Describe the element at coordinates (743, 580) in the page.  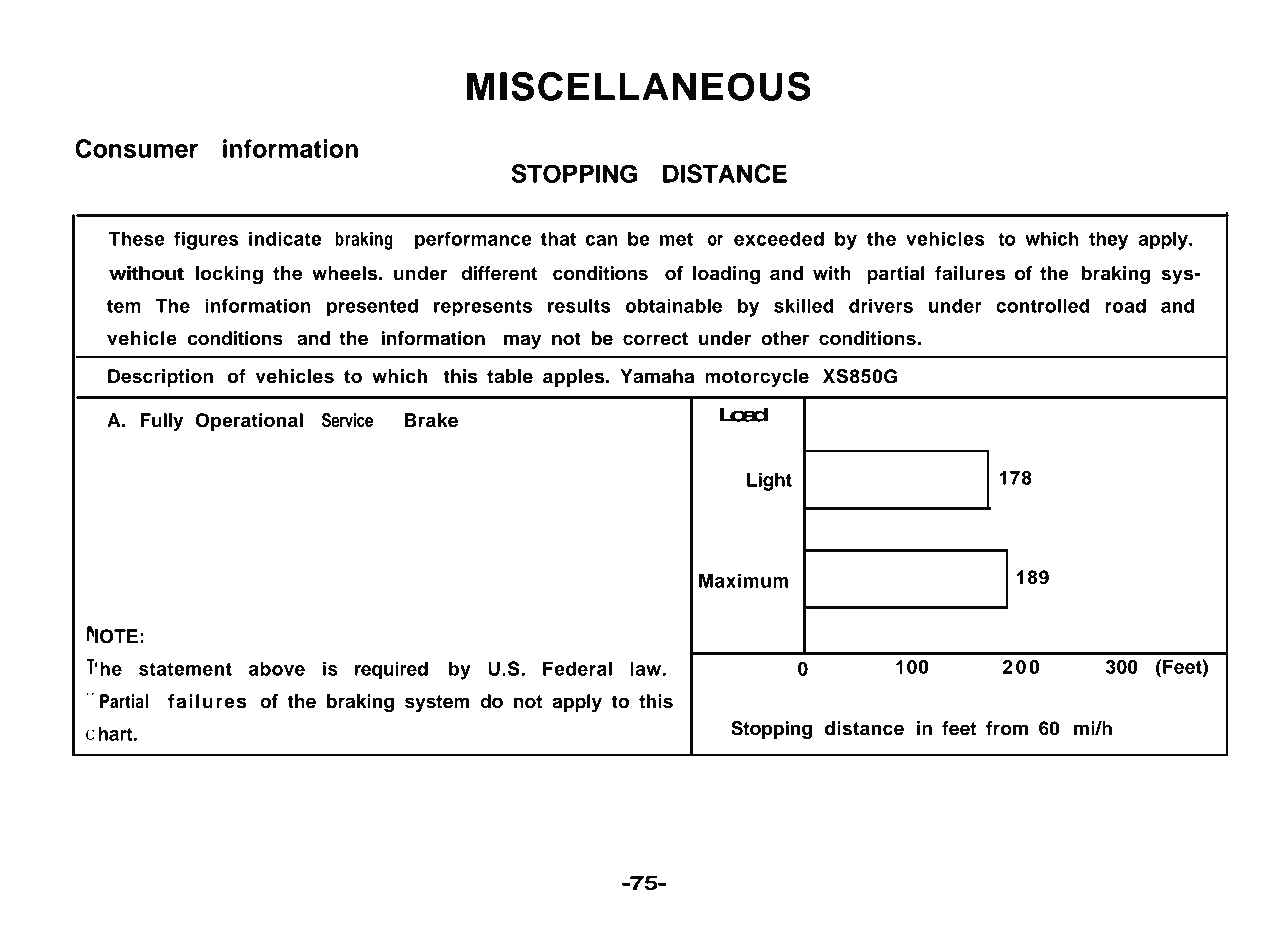
I see `Maximum` at that location.
